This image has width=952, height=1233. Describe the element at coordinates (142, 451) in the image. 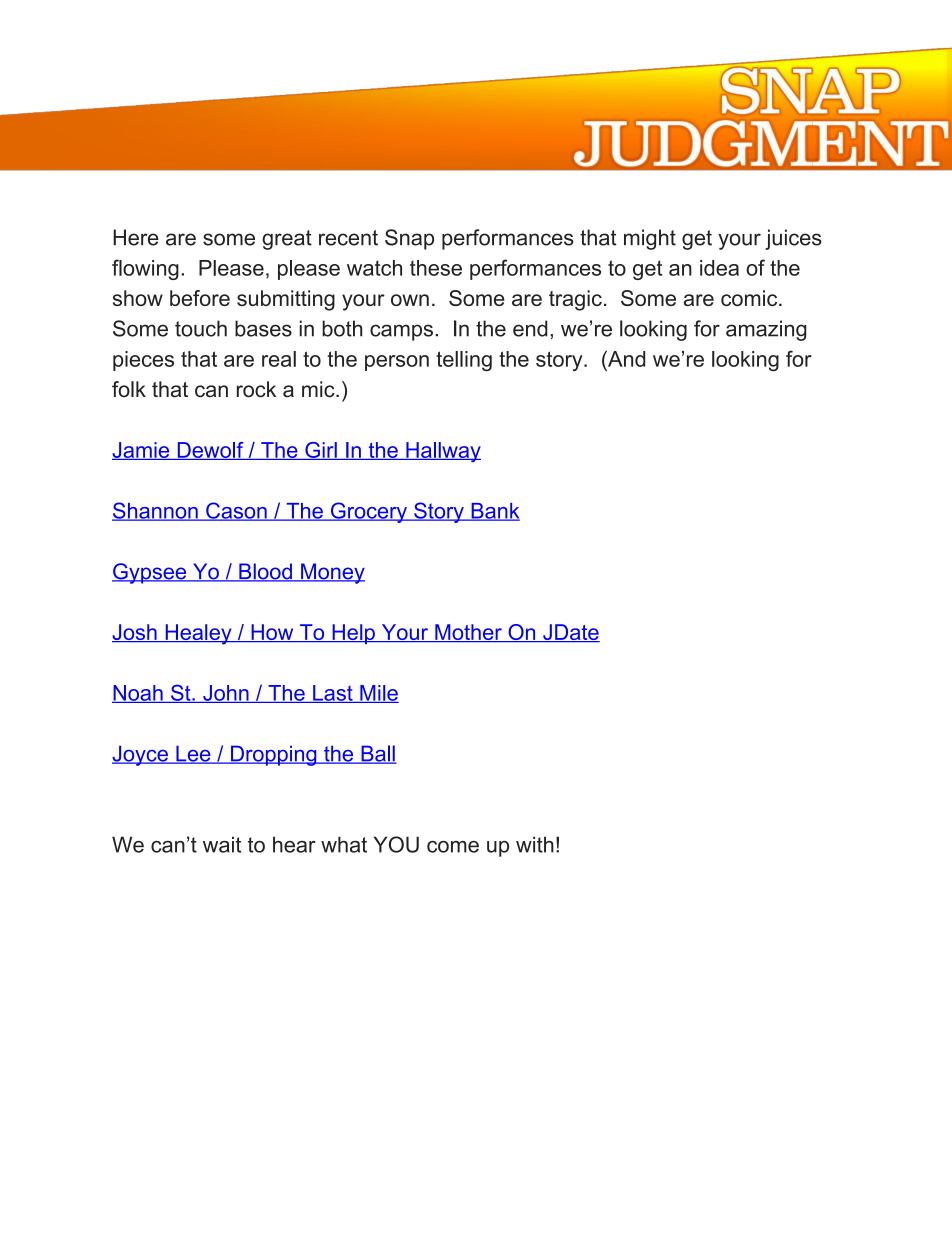

I see `Jamie` at that location.
